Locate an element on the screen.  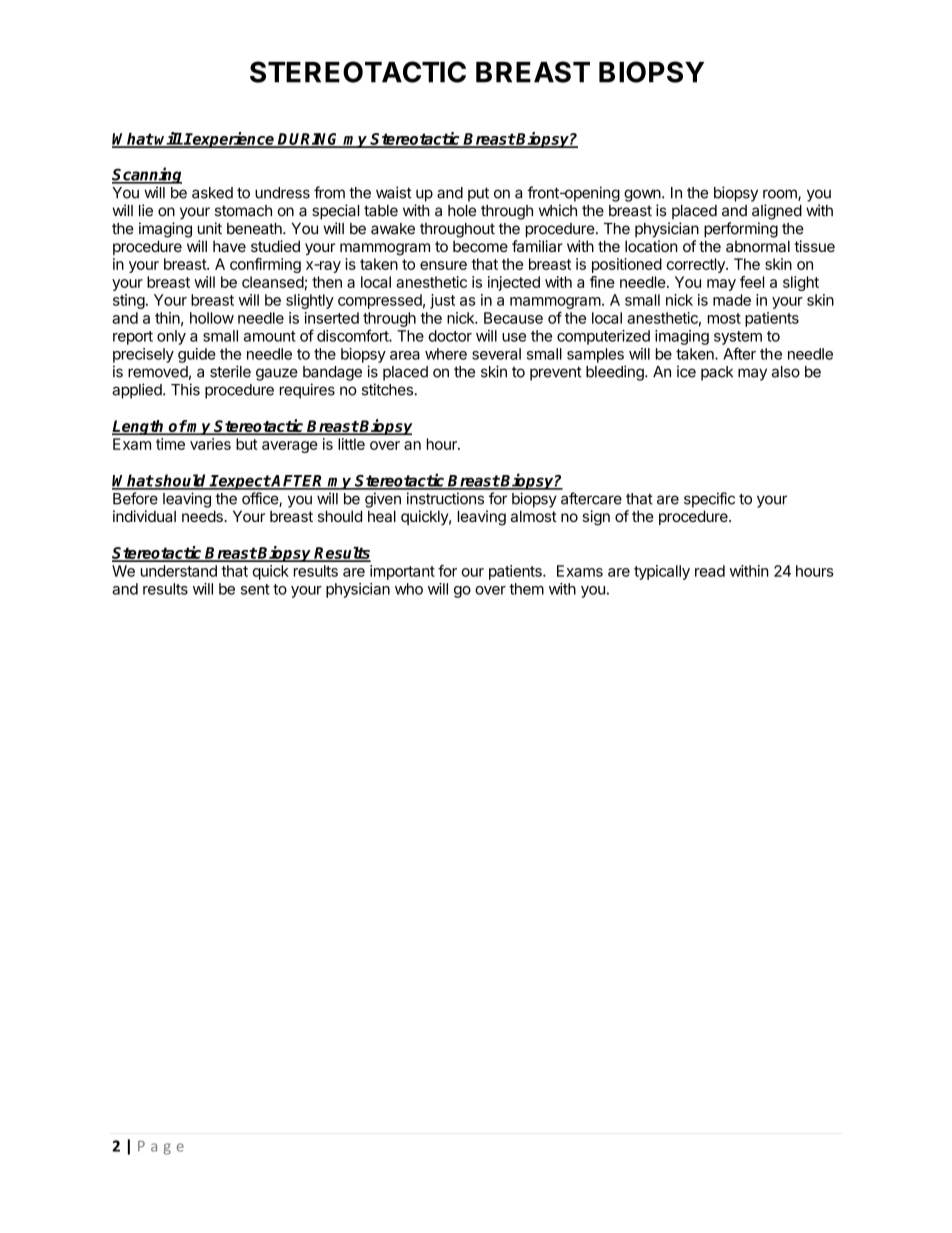
waist is located at coordinates (394, 192).
